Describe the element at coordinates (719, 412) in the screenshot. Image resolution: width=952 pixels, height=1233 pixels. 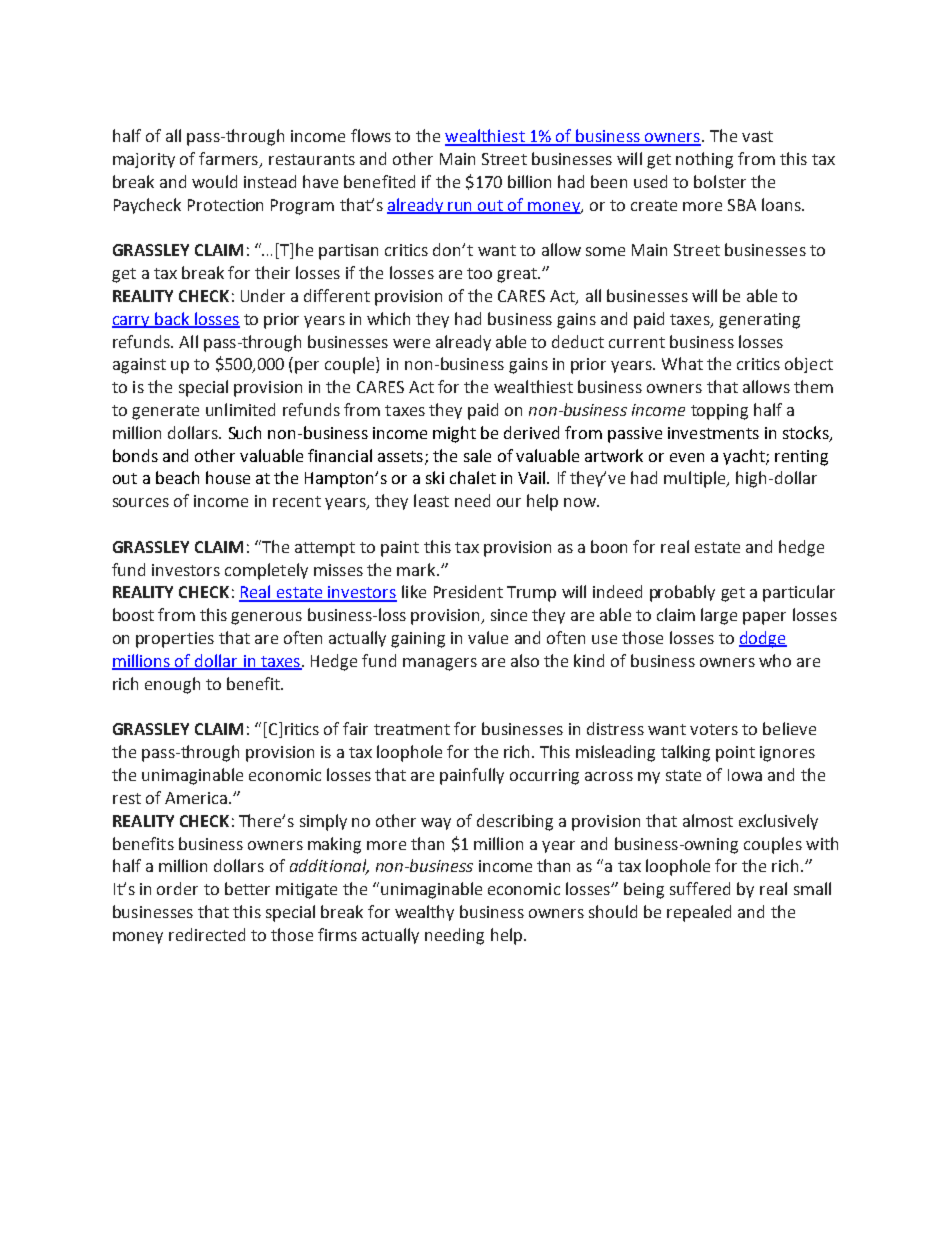
I see `topping` at that location.
